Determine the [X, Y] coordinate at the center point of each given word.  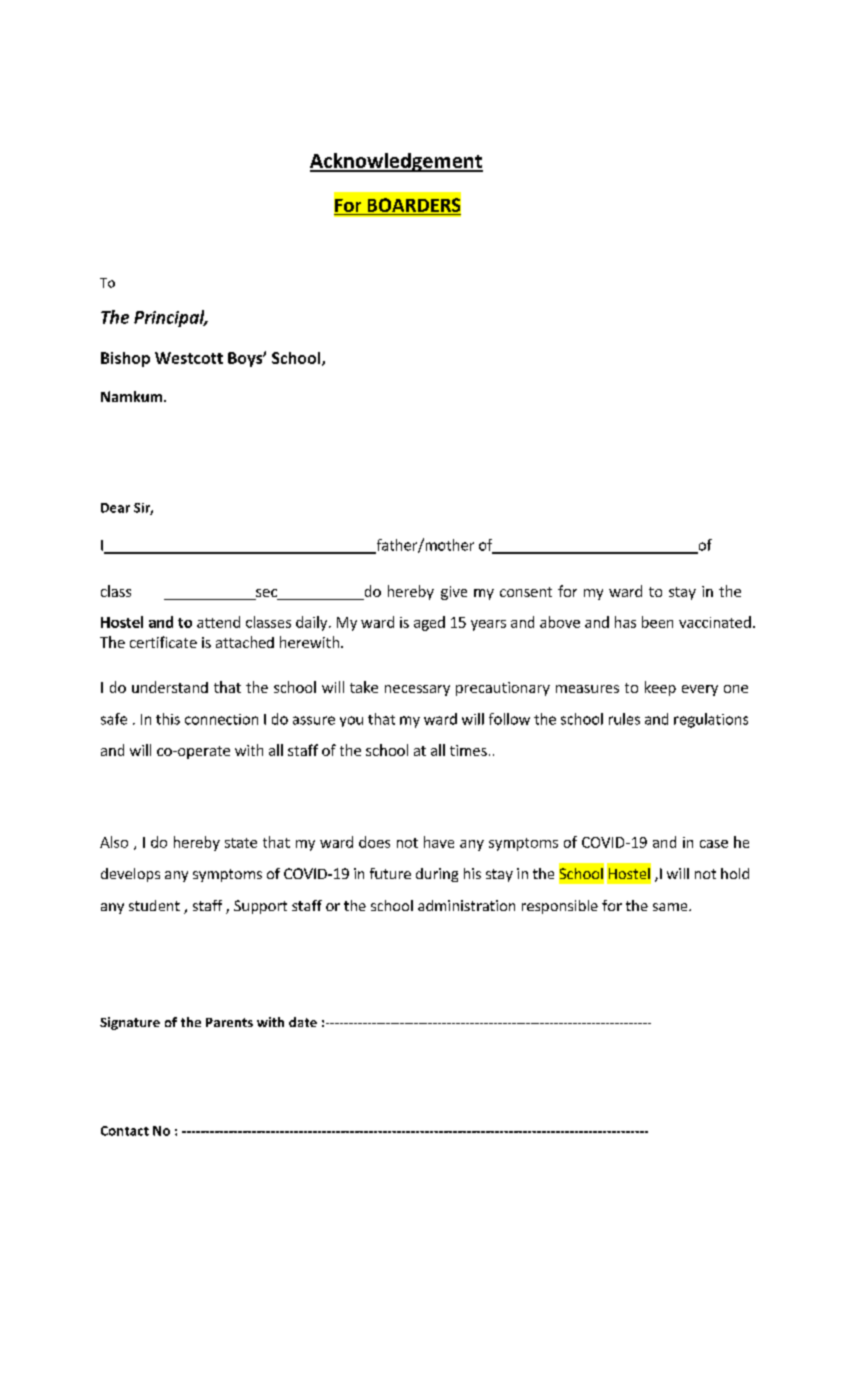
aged [429, 623]
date [303, 1022]
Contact [125, 1131]
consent [526, 592]
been [657, 622]
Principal [170, 318]
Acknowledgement [396, 162]
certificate [163, 642]
